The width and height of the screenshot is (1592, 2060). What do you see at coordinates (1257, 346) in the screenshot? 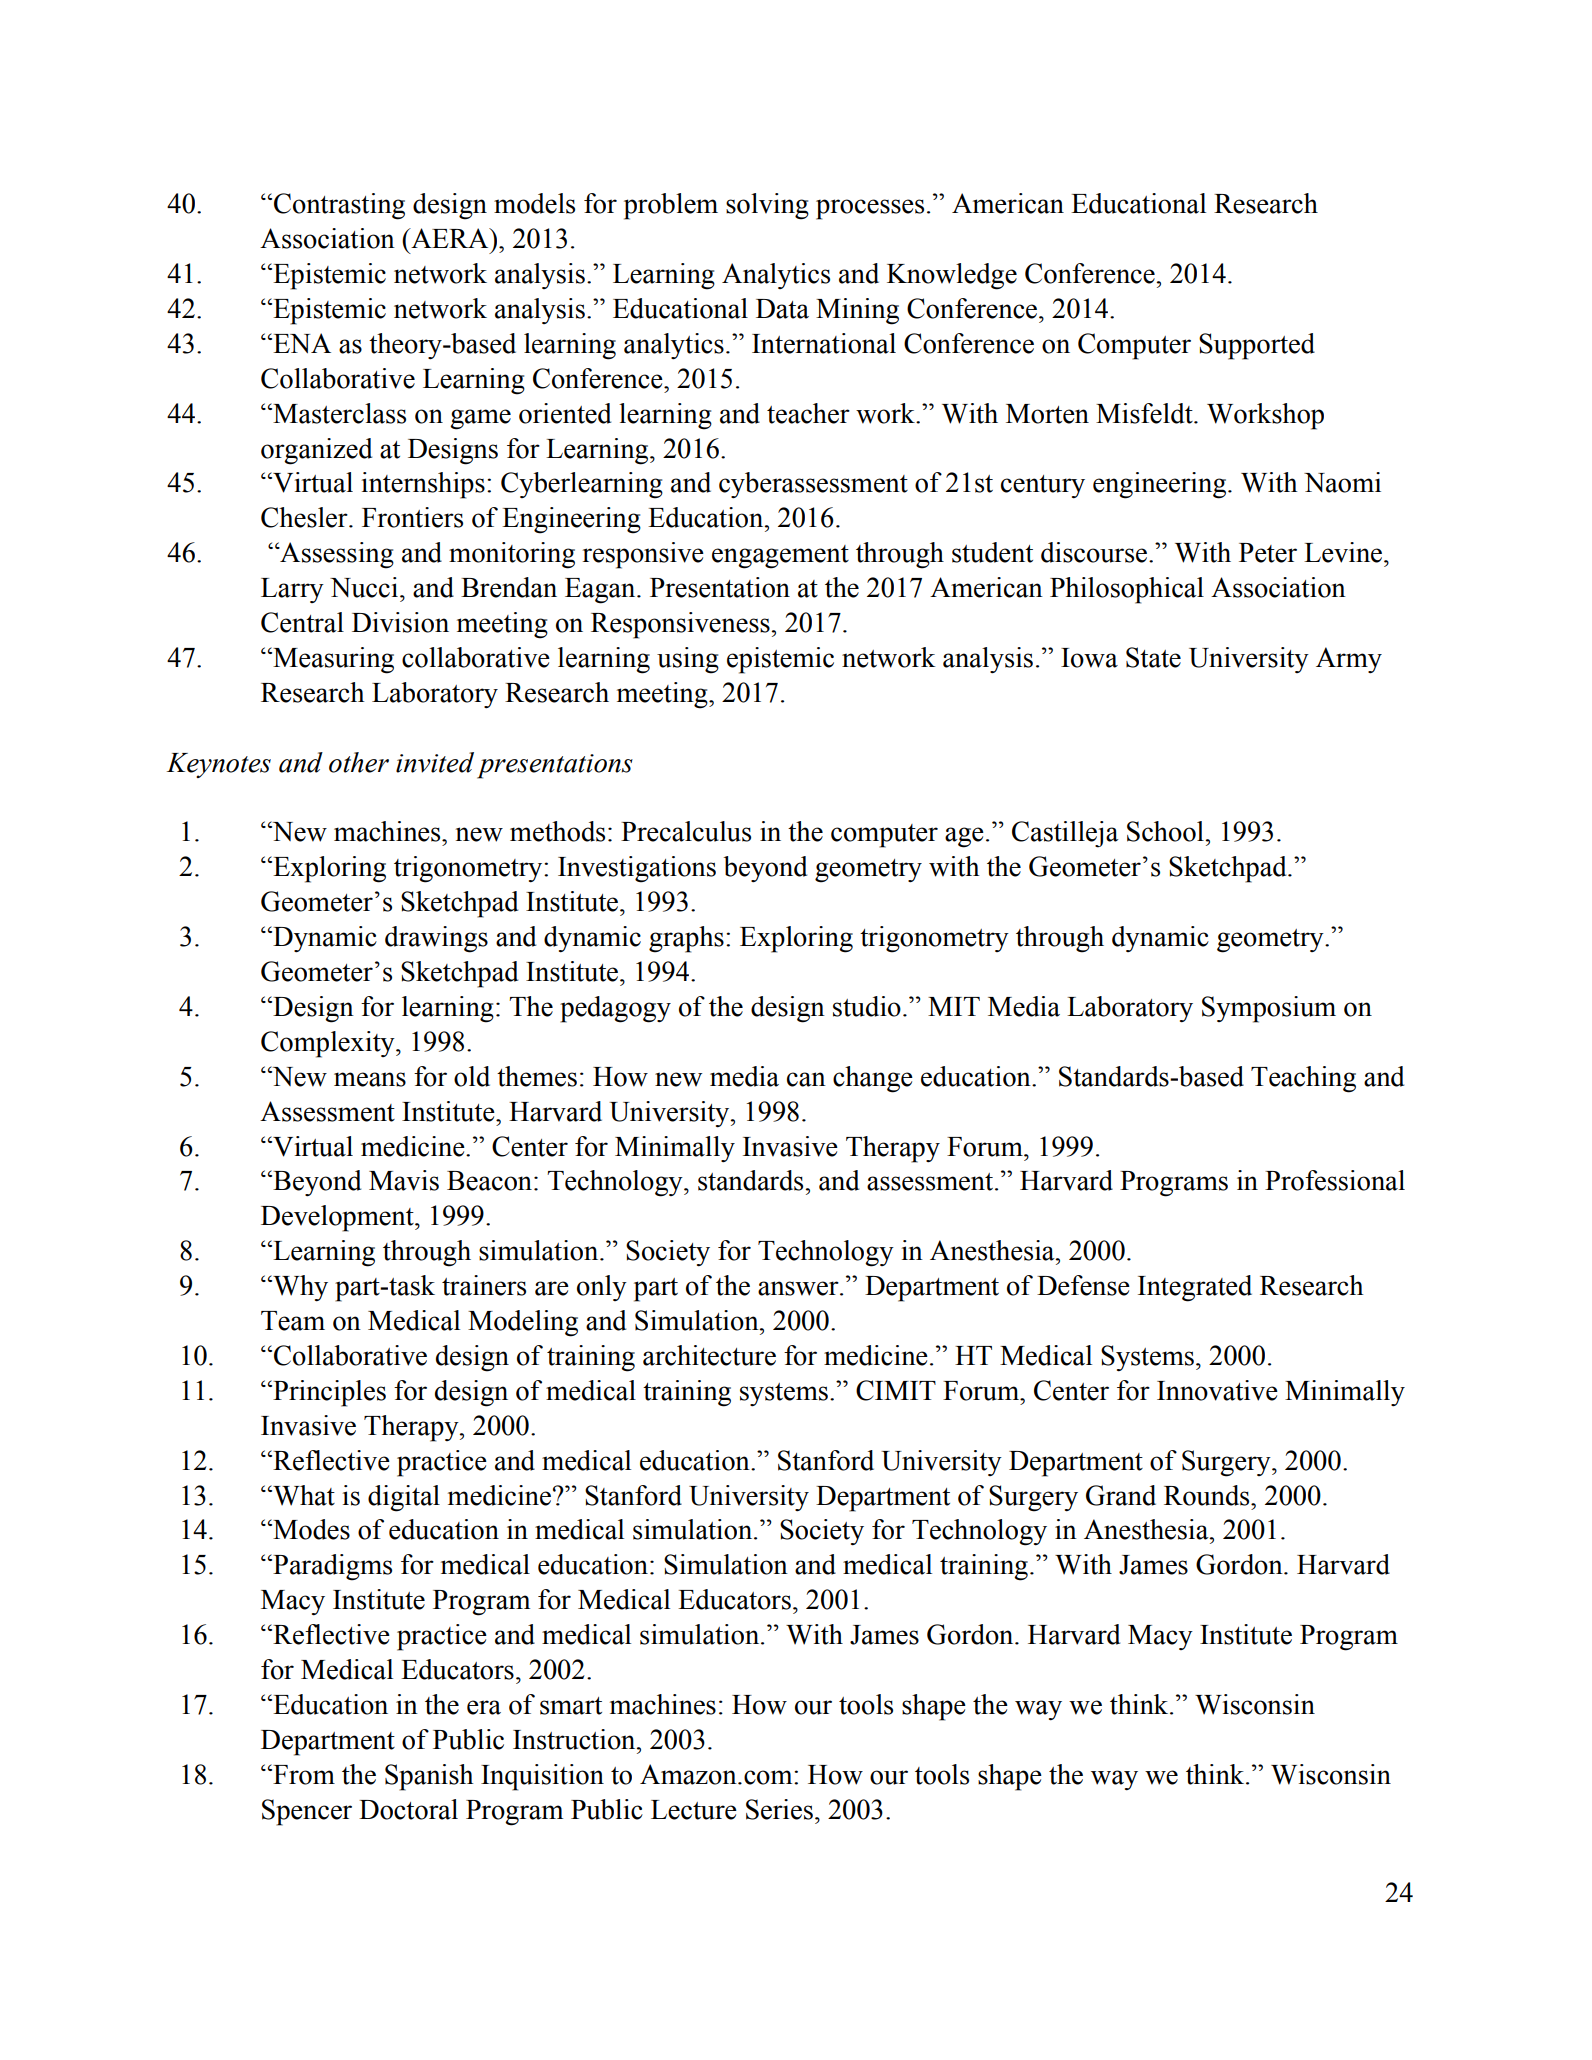
I see `Supported` at bounding box center [1257, 346].
